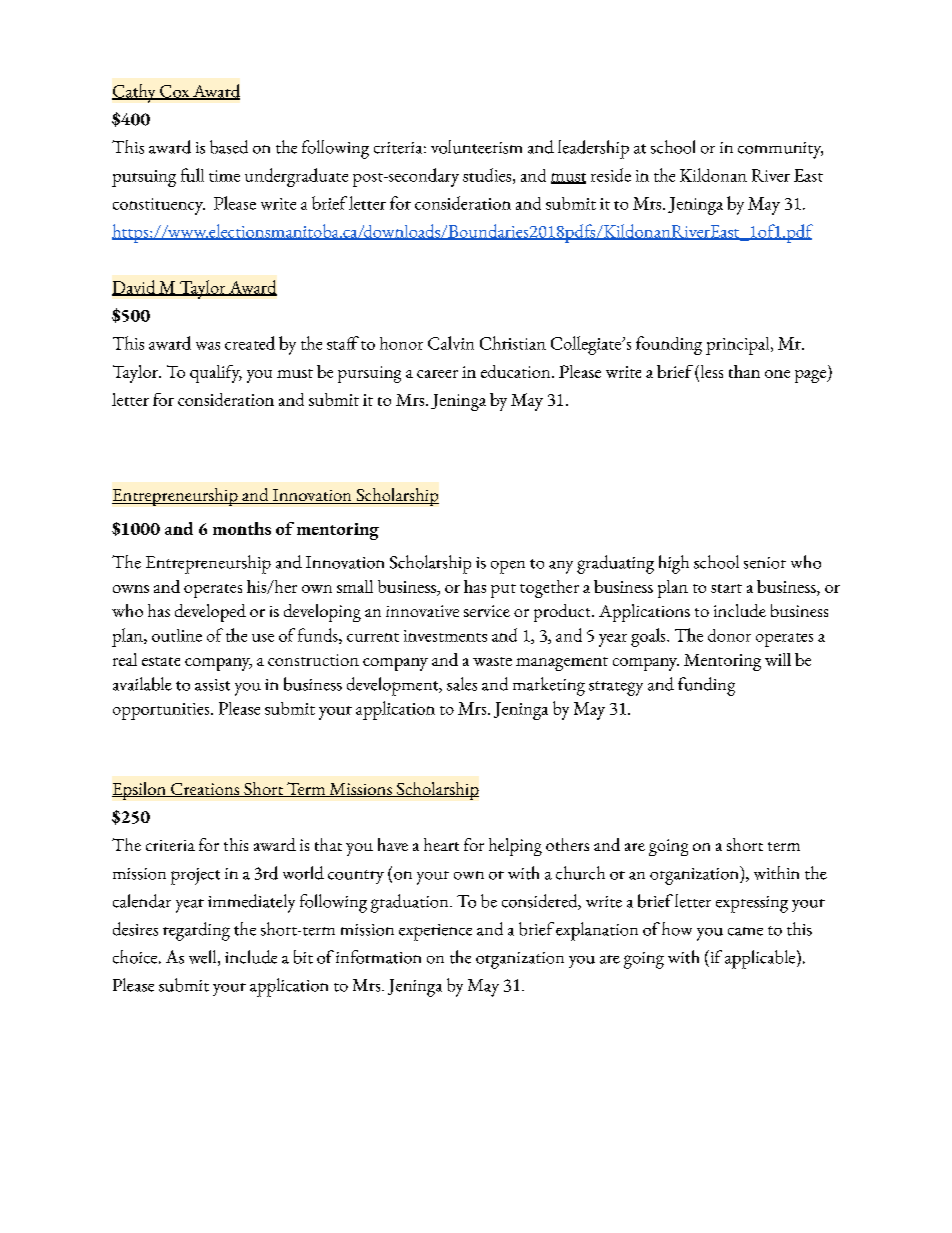  I want to click on created, so click(250, 343).
